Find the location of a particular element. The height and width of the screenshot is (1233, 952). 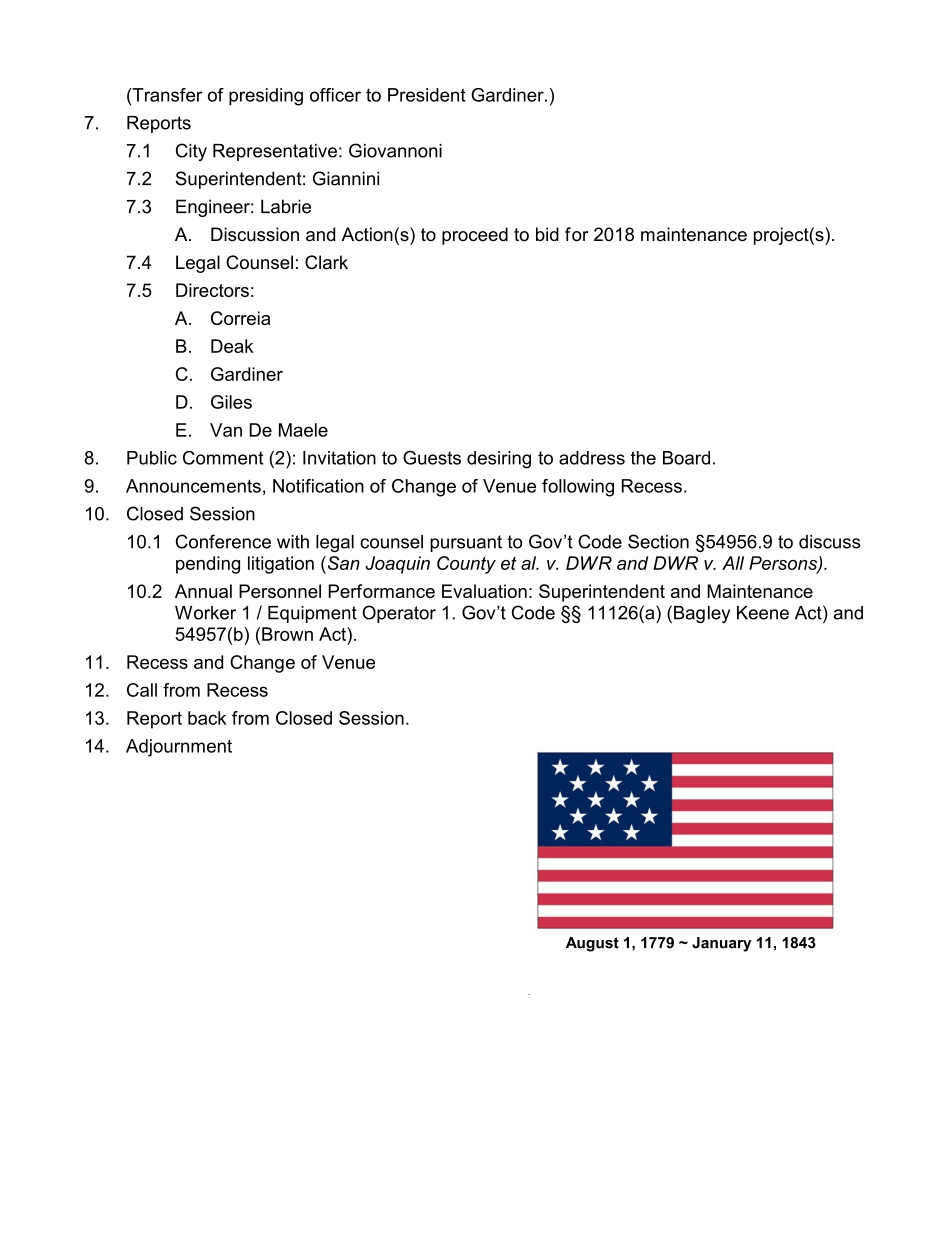

Bagley is located at coordinates (702, 614).
